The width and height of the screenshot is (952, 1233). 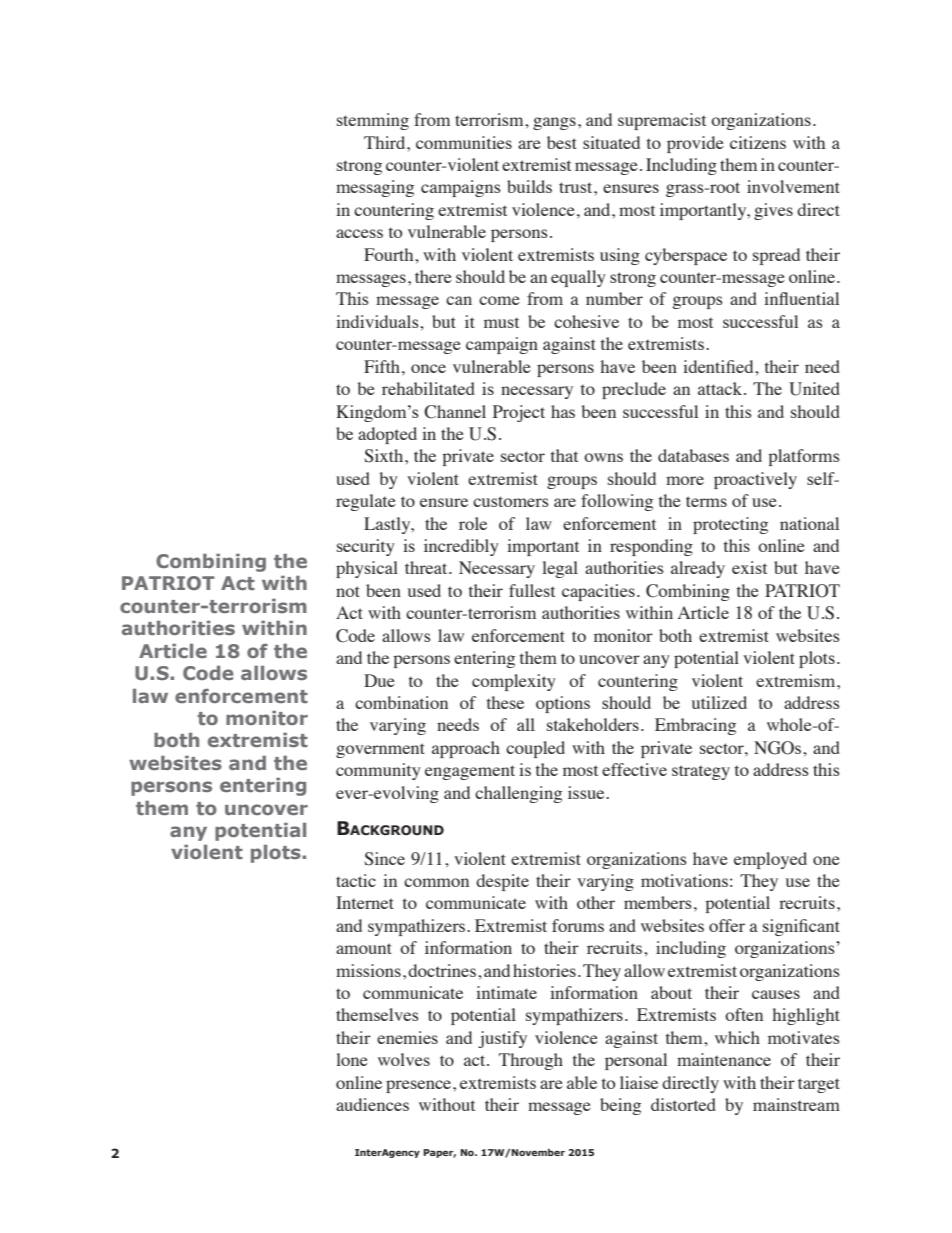 What do you see at coordinates (749, 567) in the screenshot?
I see `exist` at bounding box center [749, 567].
